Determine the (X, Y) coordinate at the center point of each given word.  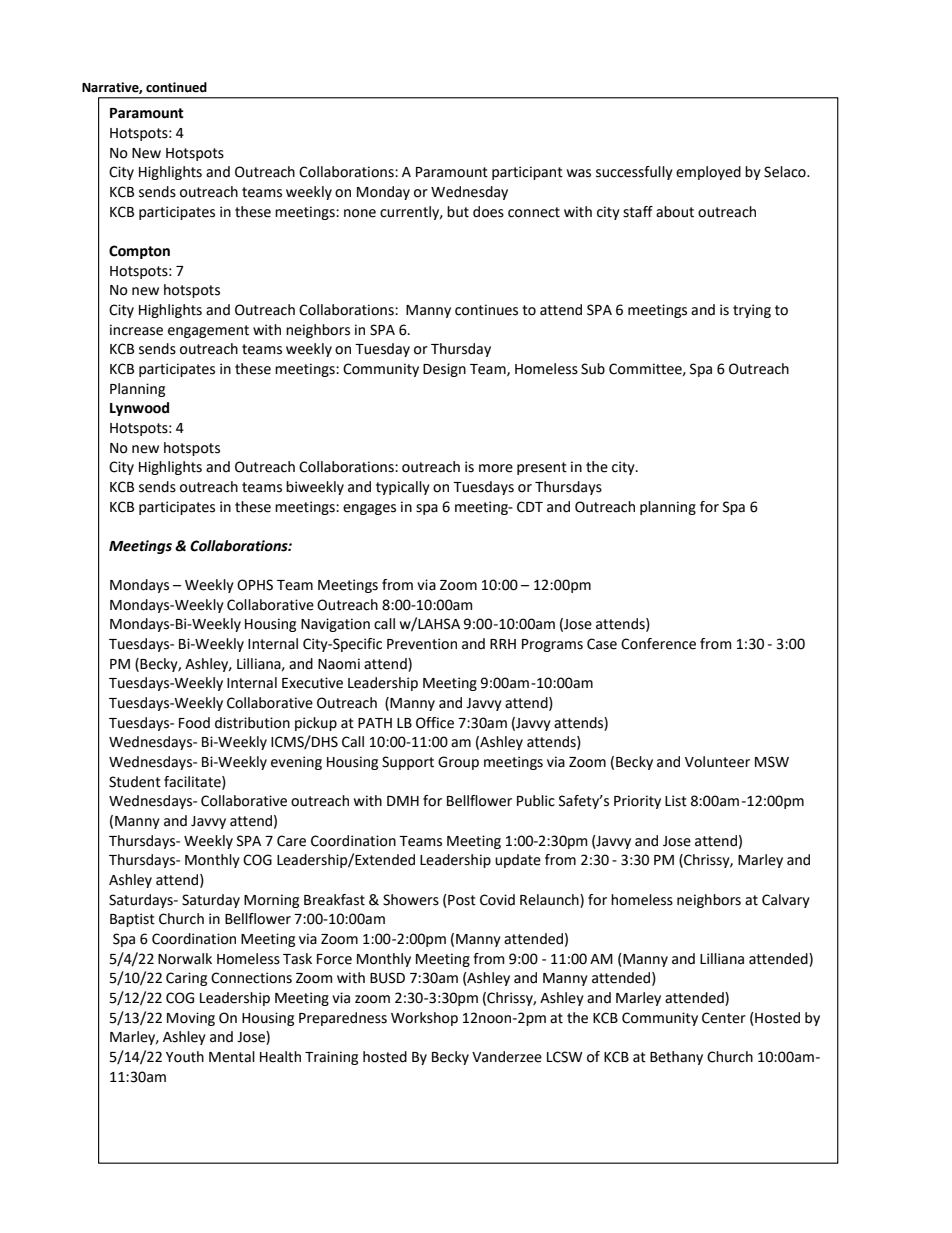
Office (435, 723)
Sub (593, 369)
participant (527, 173)
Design (444, 370)
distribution (252, 723)
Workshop (424, 1019)
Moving (191, 1019)
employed (708, 173)
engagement (208, 331)
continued (176, 87)
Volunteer (717, 762)
